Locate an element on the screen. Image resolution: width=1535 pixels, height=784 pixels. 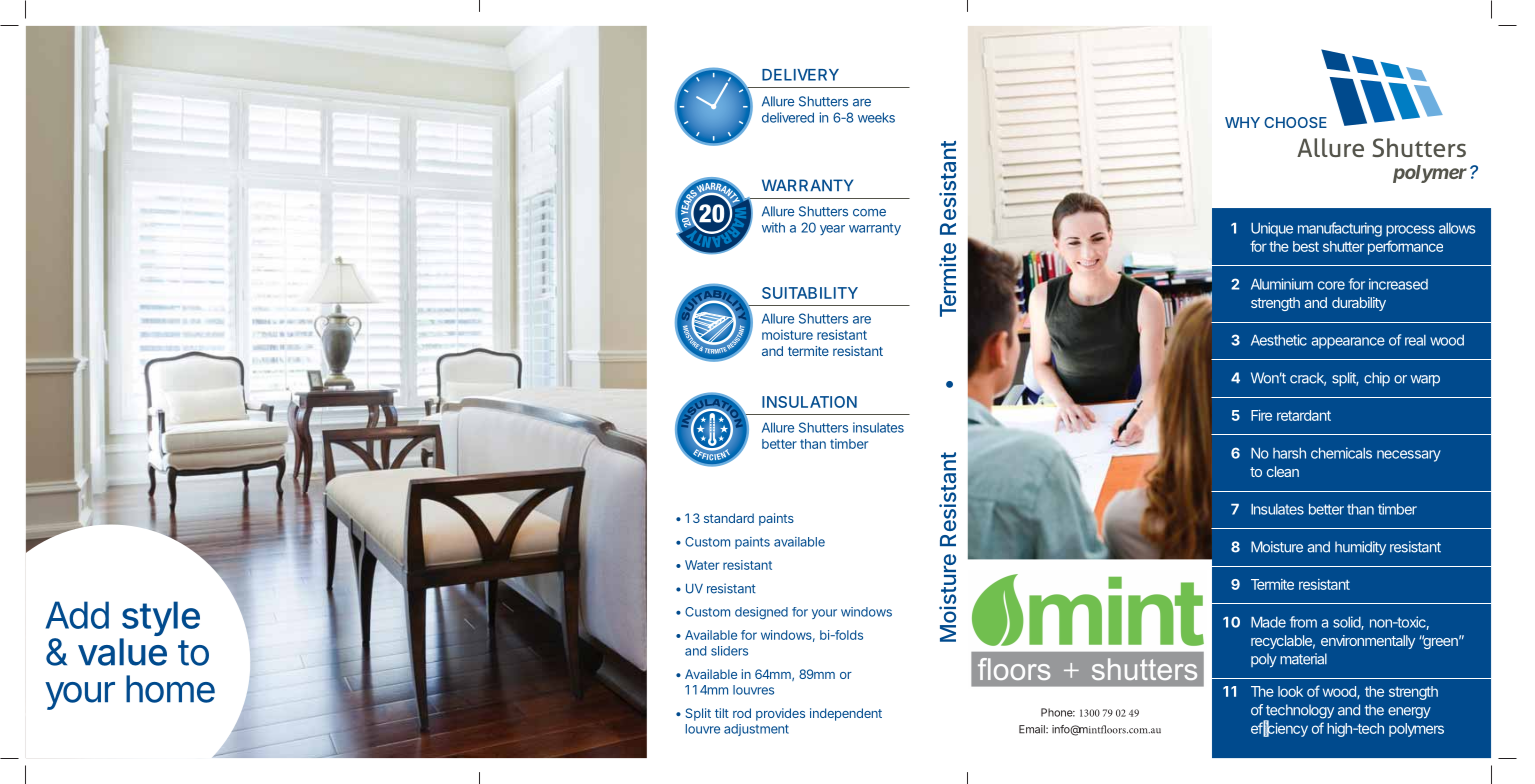
DELIVERY is located at coordinates (800, 75).
